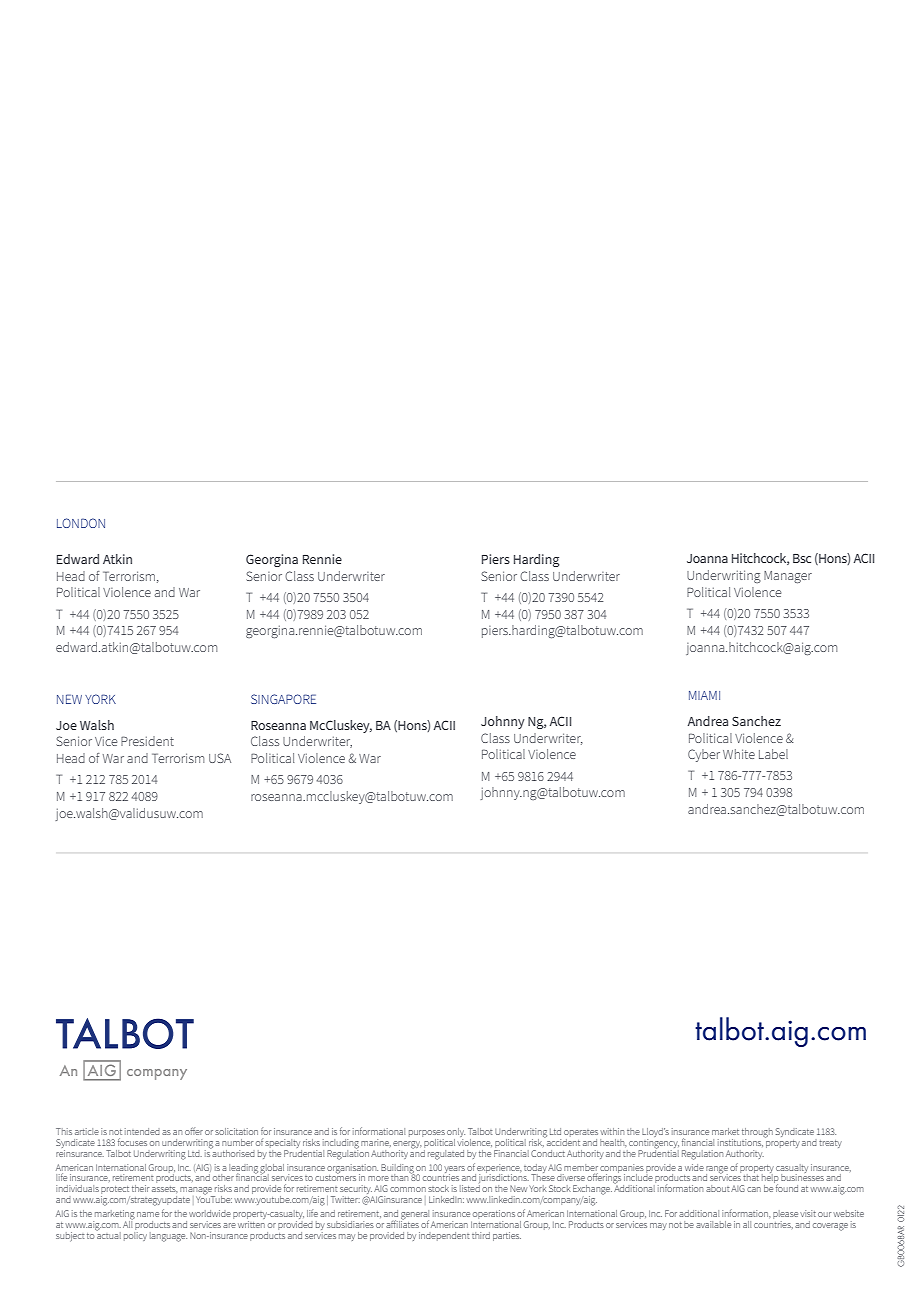  Describe the element at coordinates (704, 695) in the screenshot. I see `MIAMI` at that location.
